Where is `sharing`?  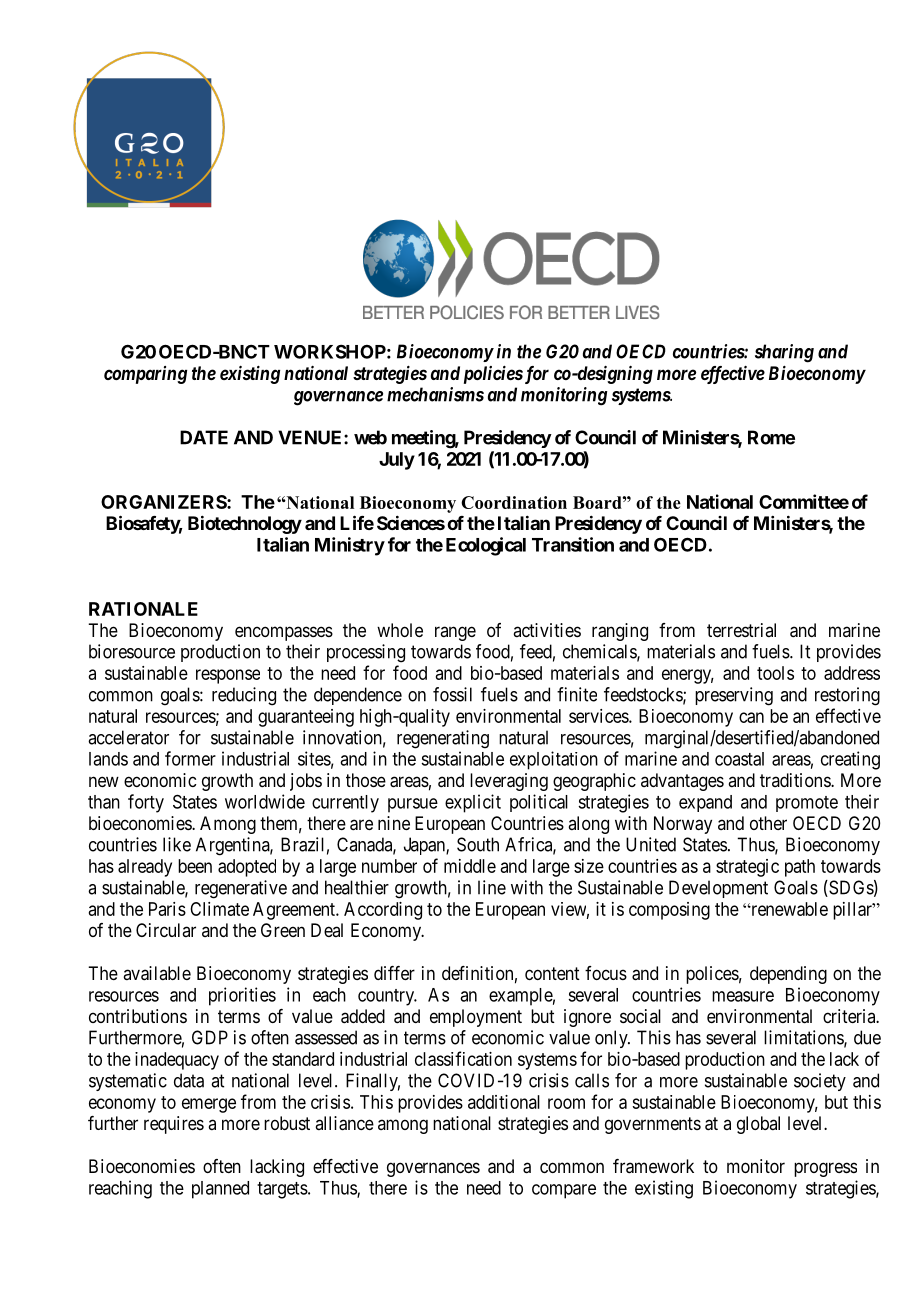 sharing is located at coordinates (784, 353).
